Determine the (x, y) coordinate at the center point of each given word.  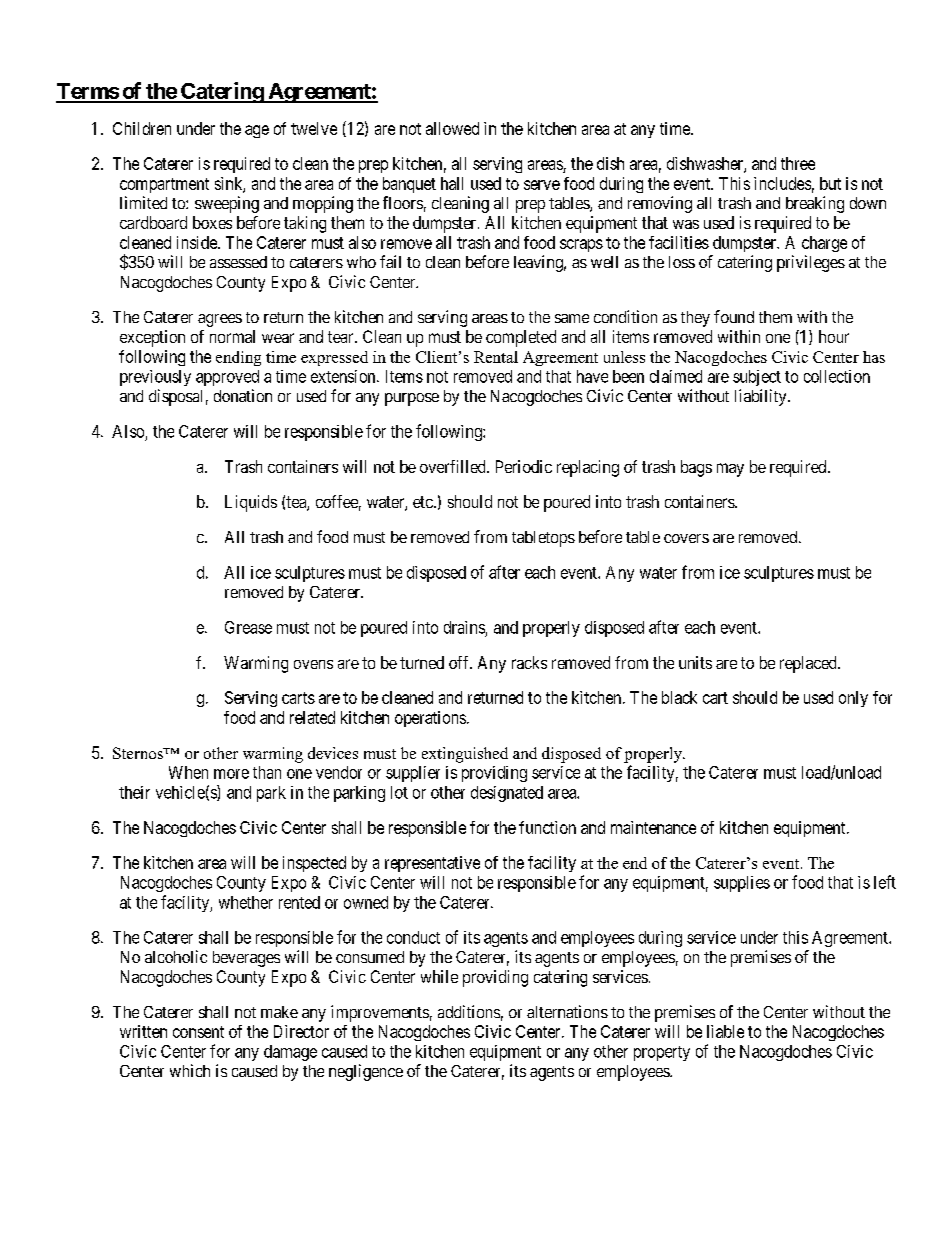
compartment (164, 185)
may (730, 470)
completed (521, 338)
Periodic (524, 466)
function (547, 827)
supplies (742, 884)
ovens (313, 664)
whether (246, 902)
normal (232, 336)
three (798, 163)
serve (542, 185)
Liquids (251, 503)
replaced (809, 664)
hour (834, 336)
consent (198, 1032)
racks (529, 662)
